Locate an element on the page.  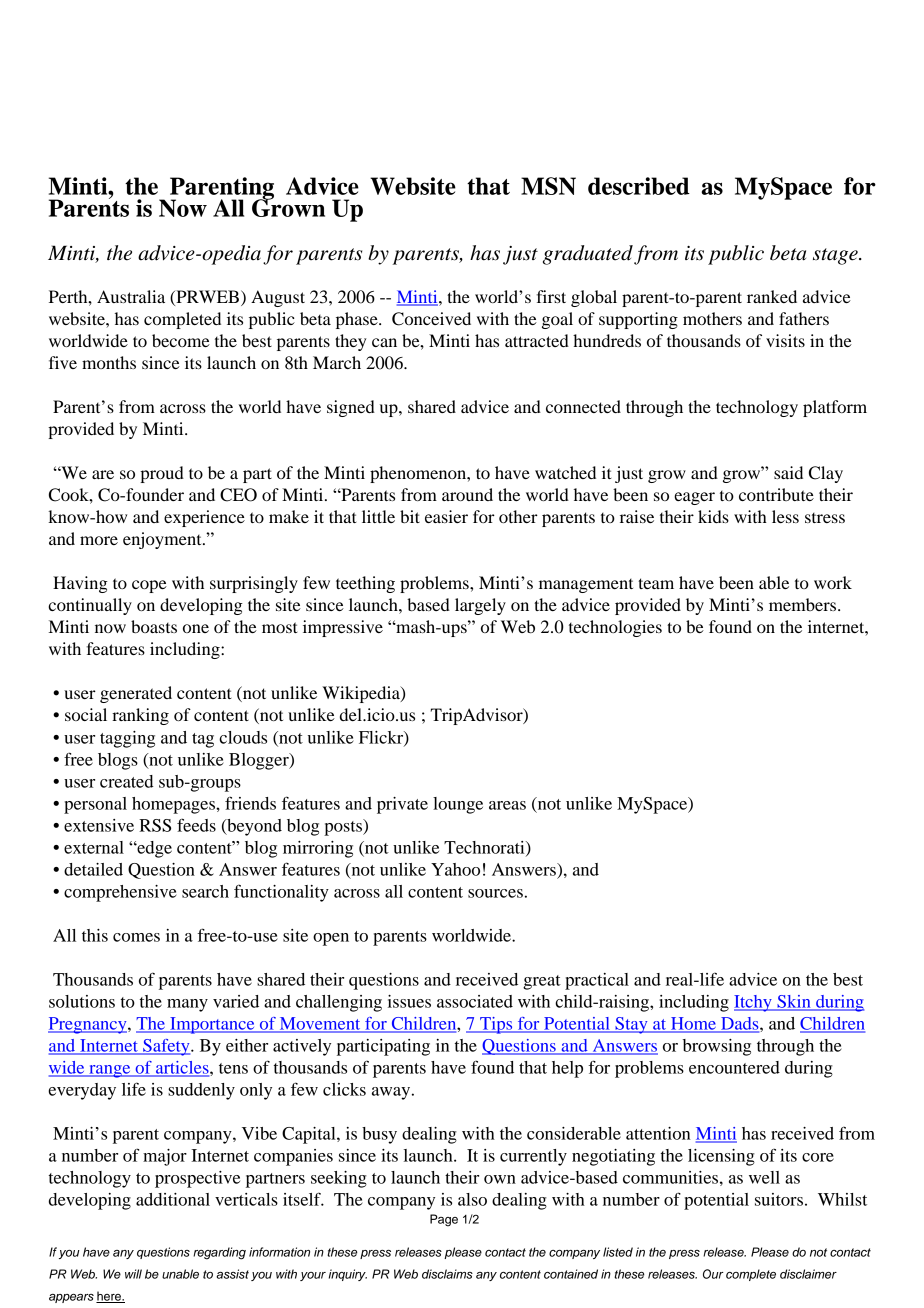
comes is located at coordinates (136, 937).
